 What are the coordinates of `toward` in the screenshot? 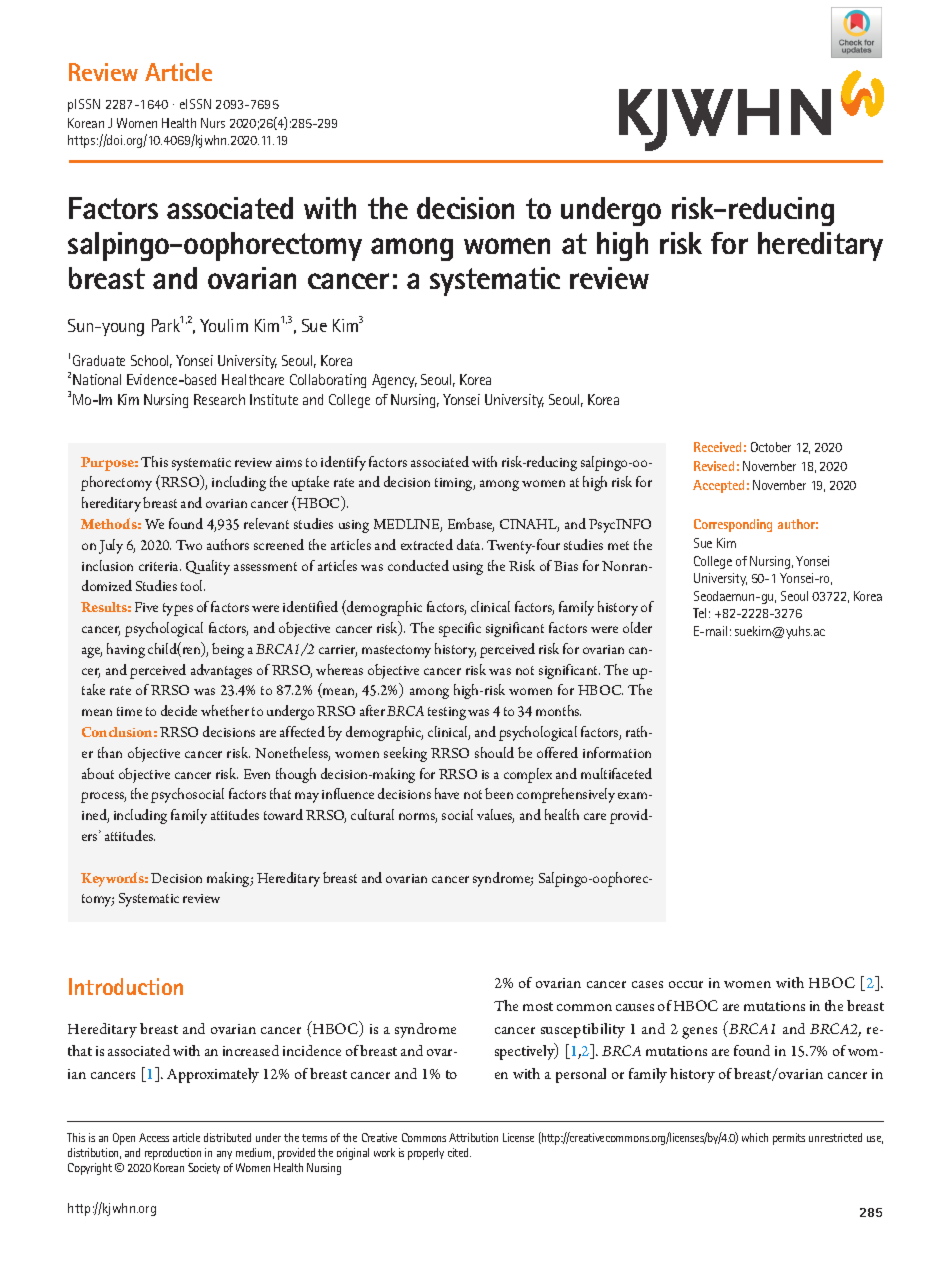 It's located at (283, 814).
